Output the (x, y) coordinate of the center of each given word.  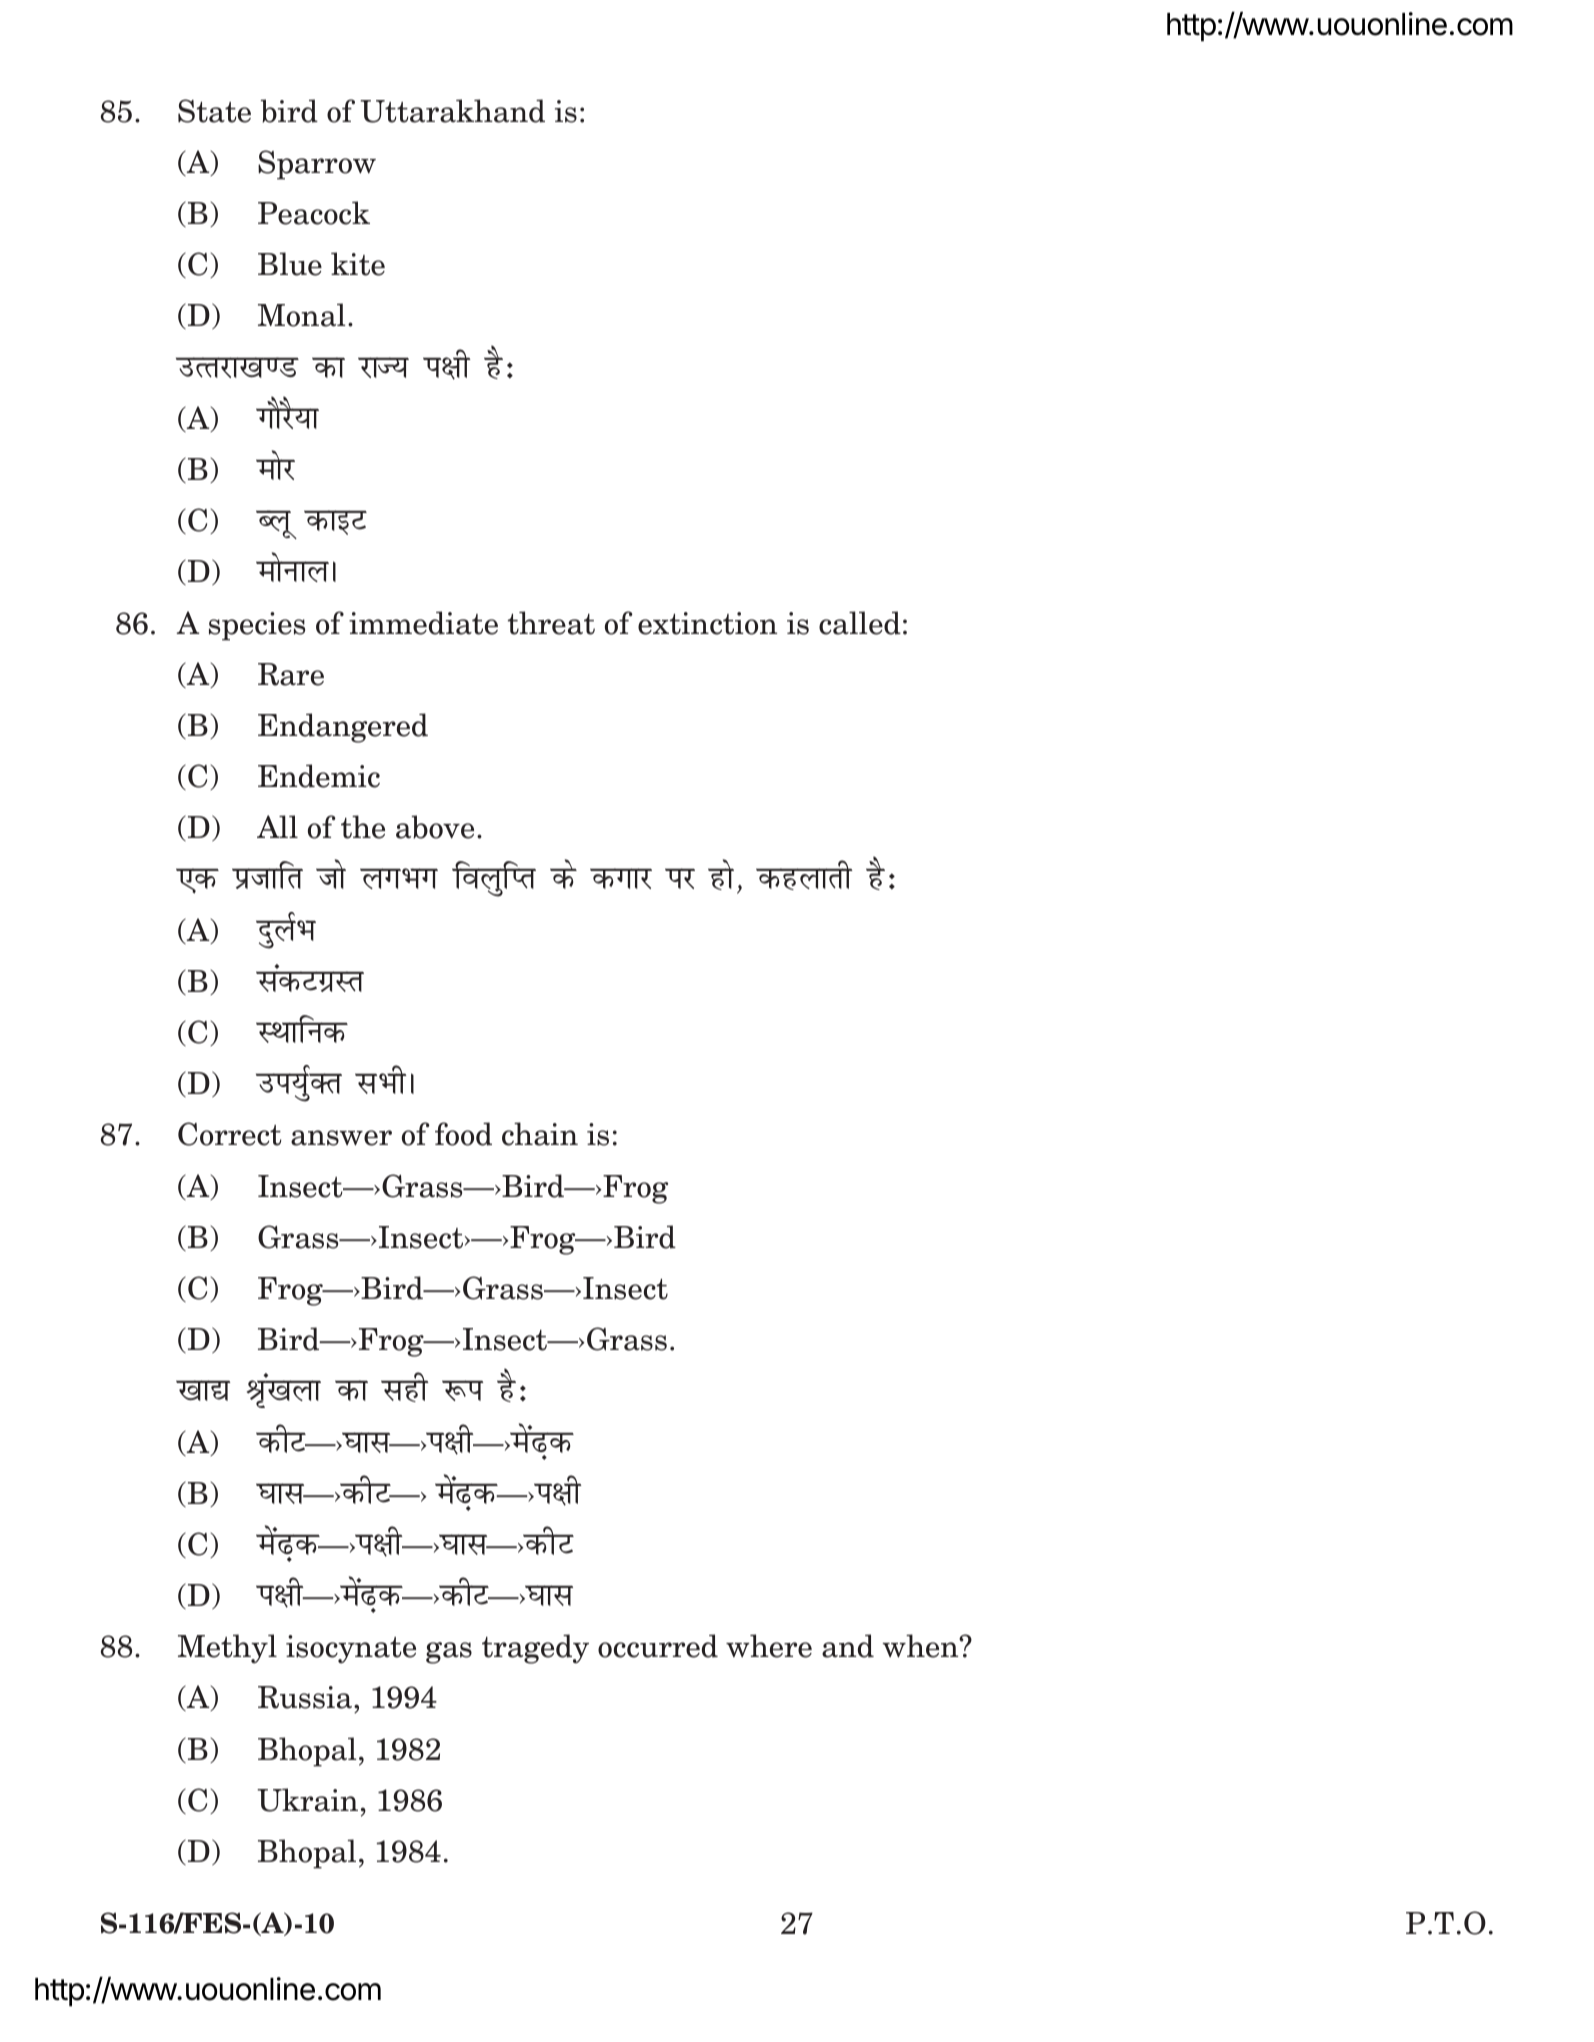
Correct (230, 1134)
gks (721, 874)
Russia (306, 1697)
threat (551, 623)
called (860, 623)
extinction (707, 623)
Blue (290, 264)
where (769, 1646)
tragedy (535, 1649)
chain (540, 1134)
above (435, 827)
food (463, 1134)
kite (358, 264)
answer (341, 1138)
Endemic (319, 776)
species (257, 626)
